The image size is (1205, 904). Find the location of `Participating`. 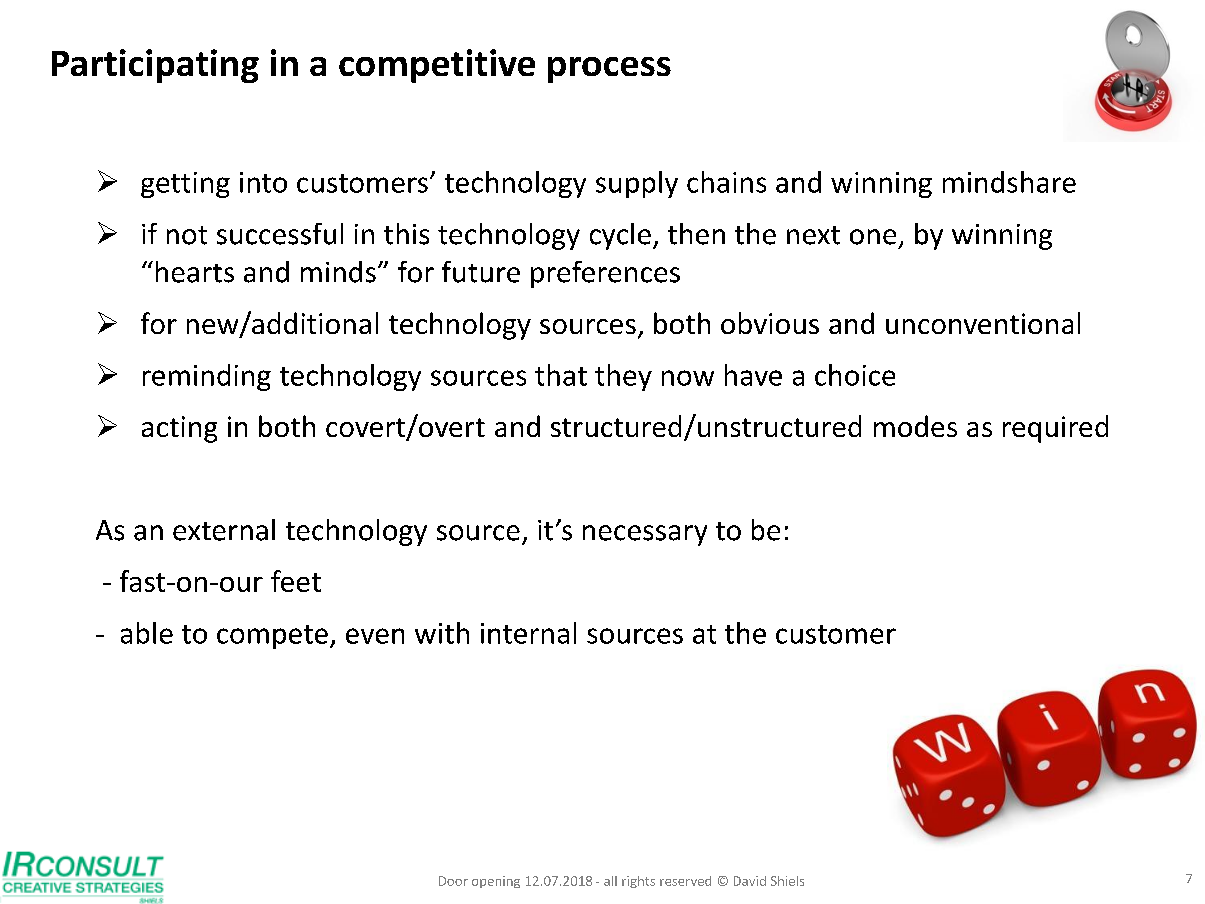

Participating is located at coordinates (155, 66).
